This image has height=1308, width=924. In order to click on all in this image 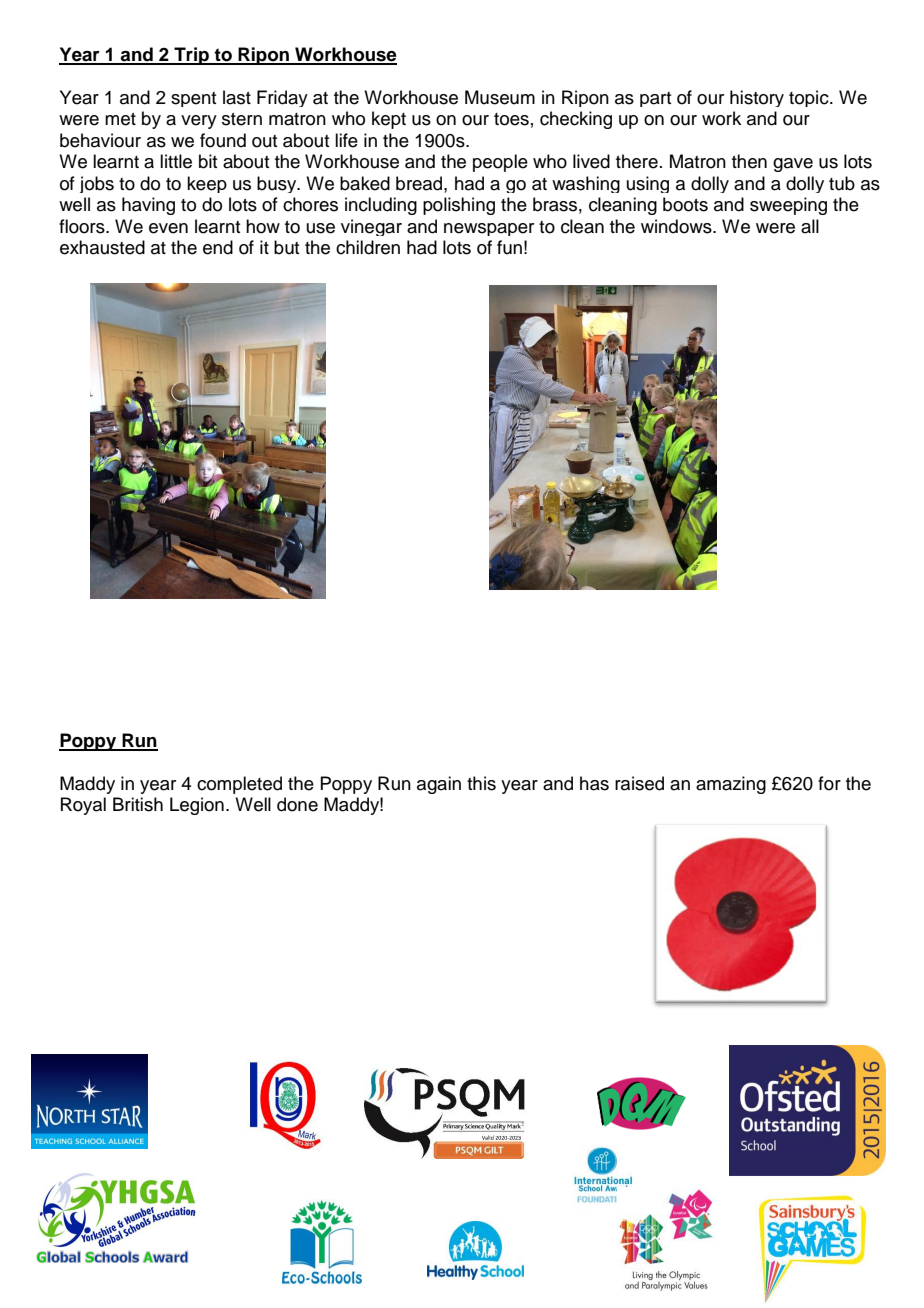, I will do `click(810, 226)`.
